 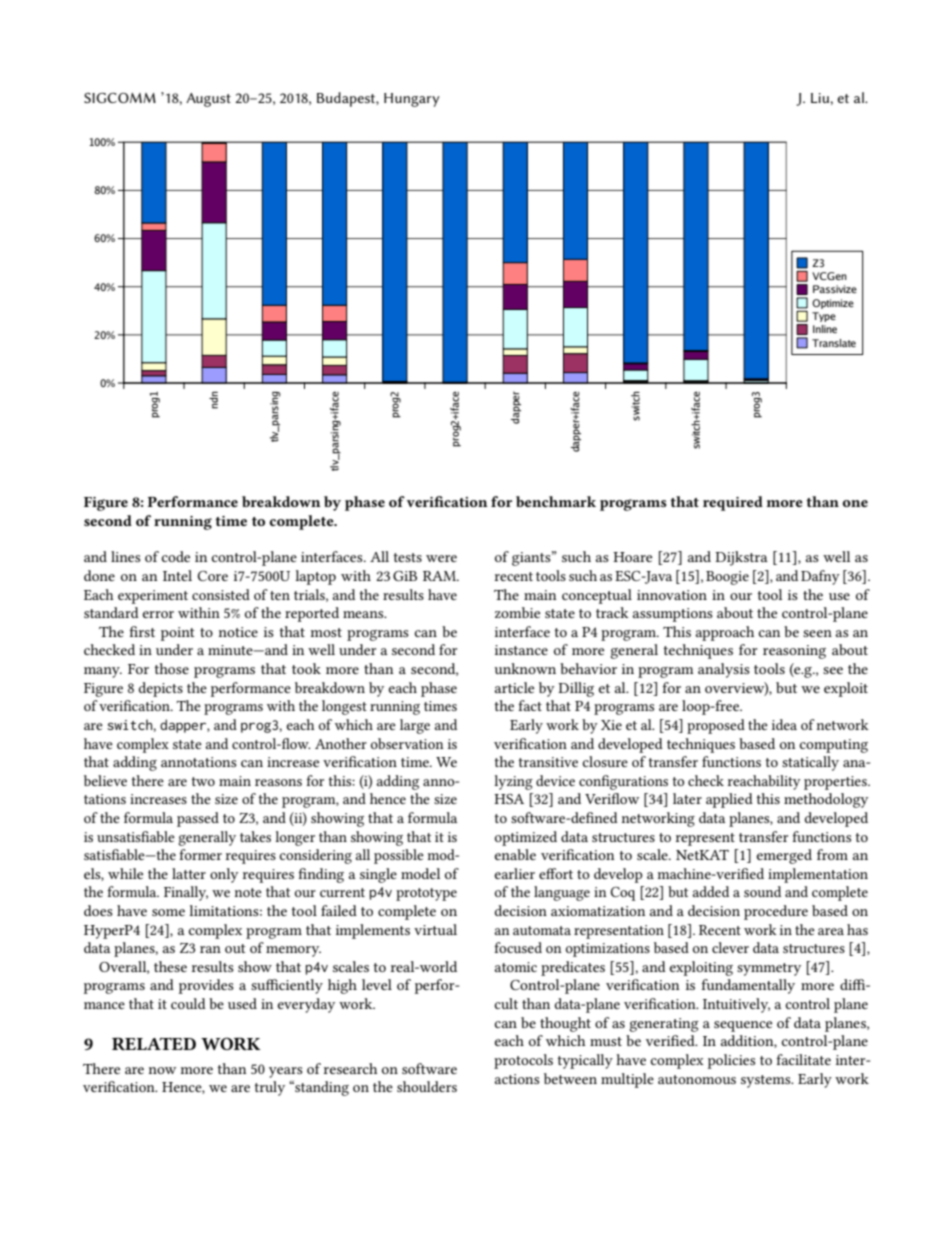 I want to click on Liu, so click(x=821, y=98).
